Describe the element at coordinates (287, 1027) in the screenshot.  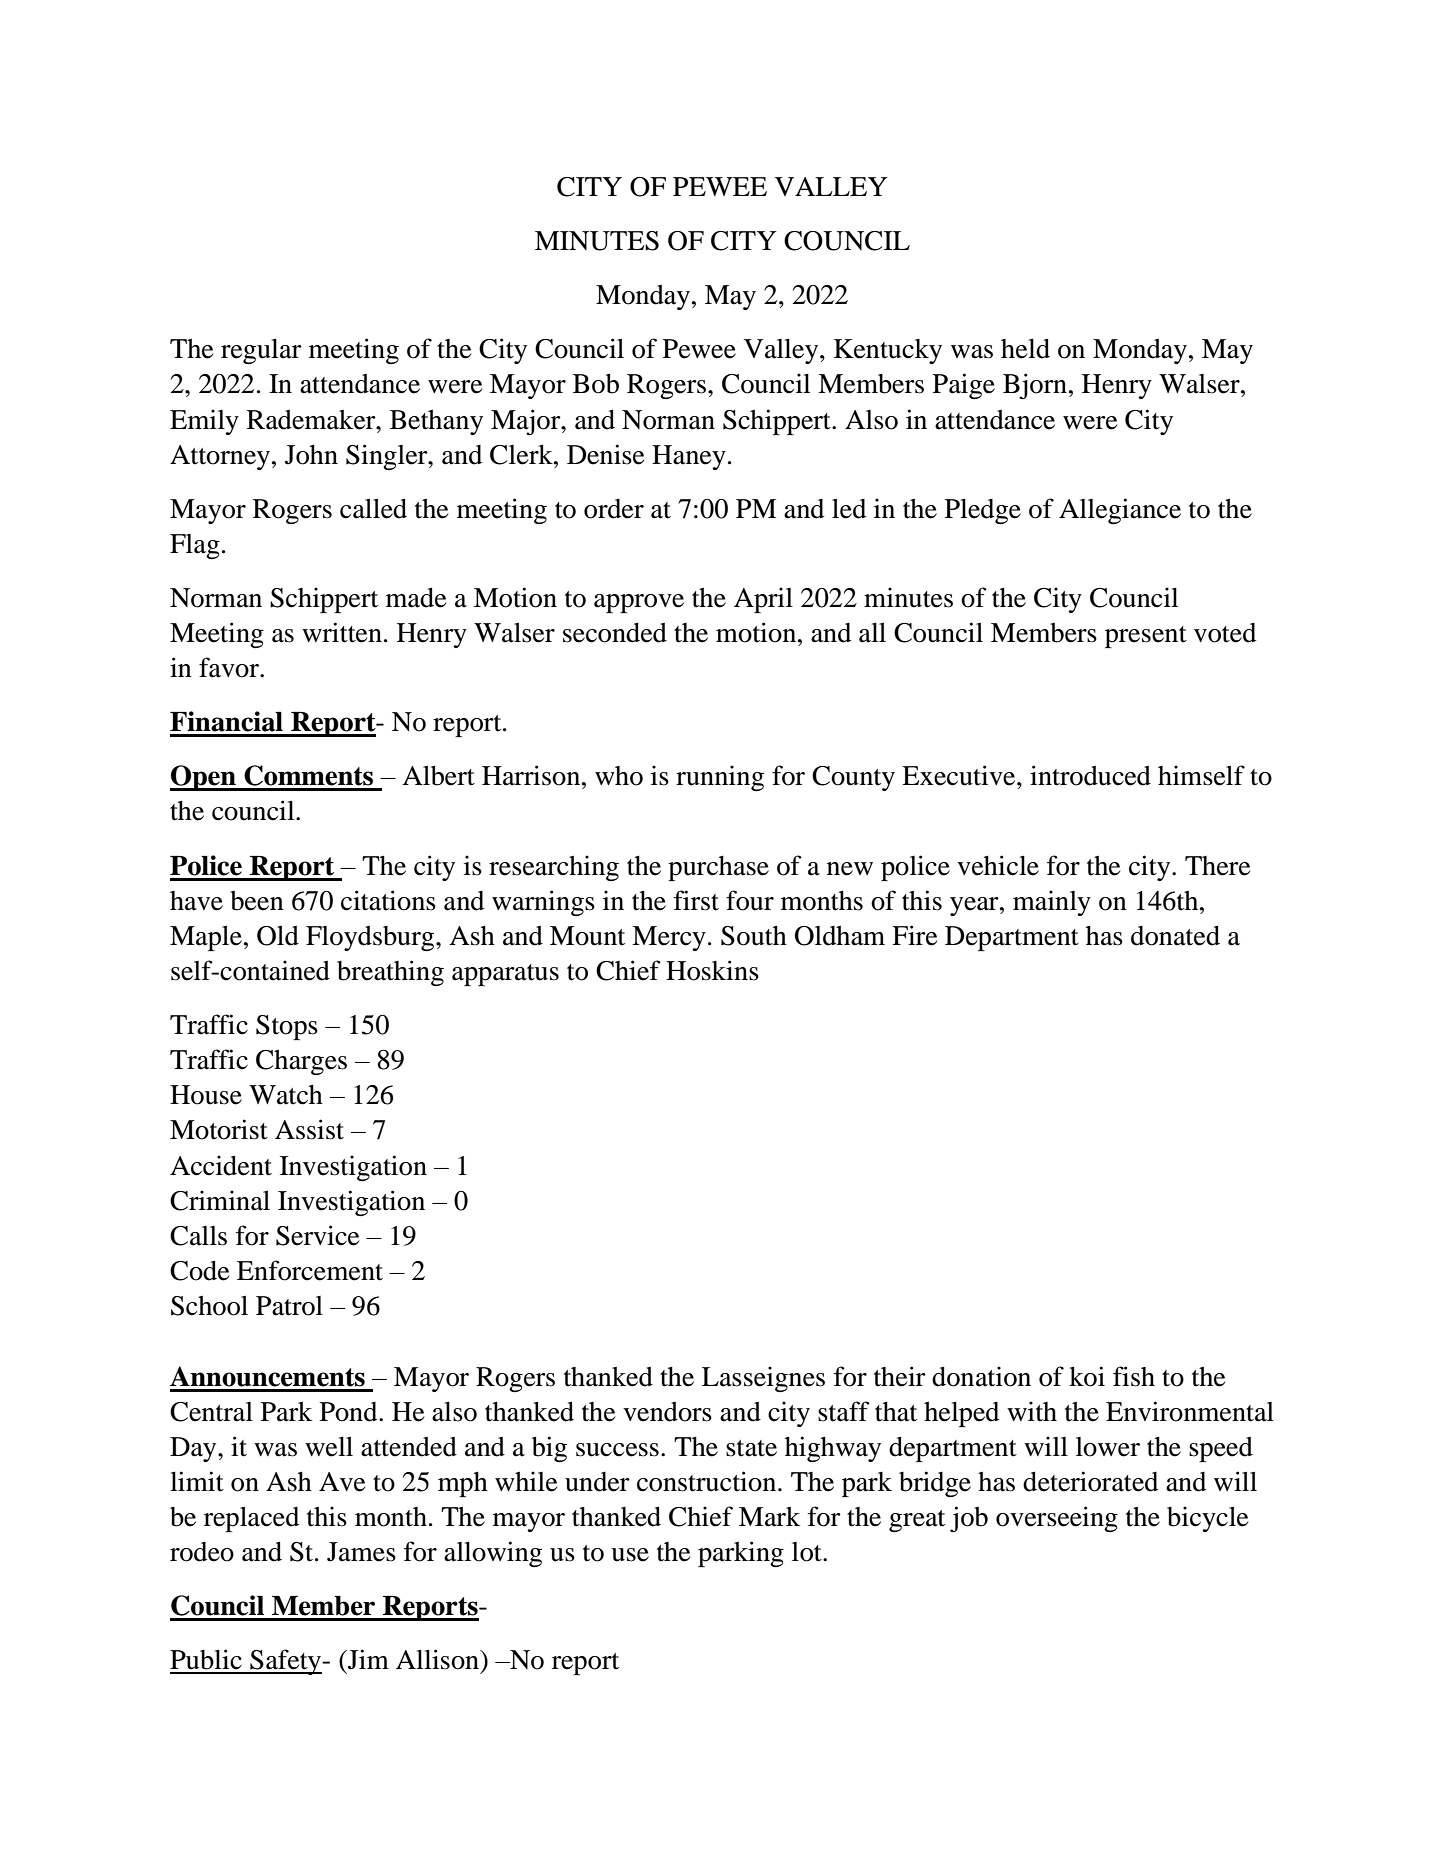
I see `Stops` at that location.
